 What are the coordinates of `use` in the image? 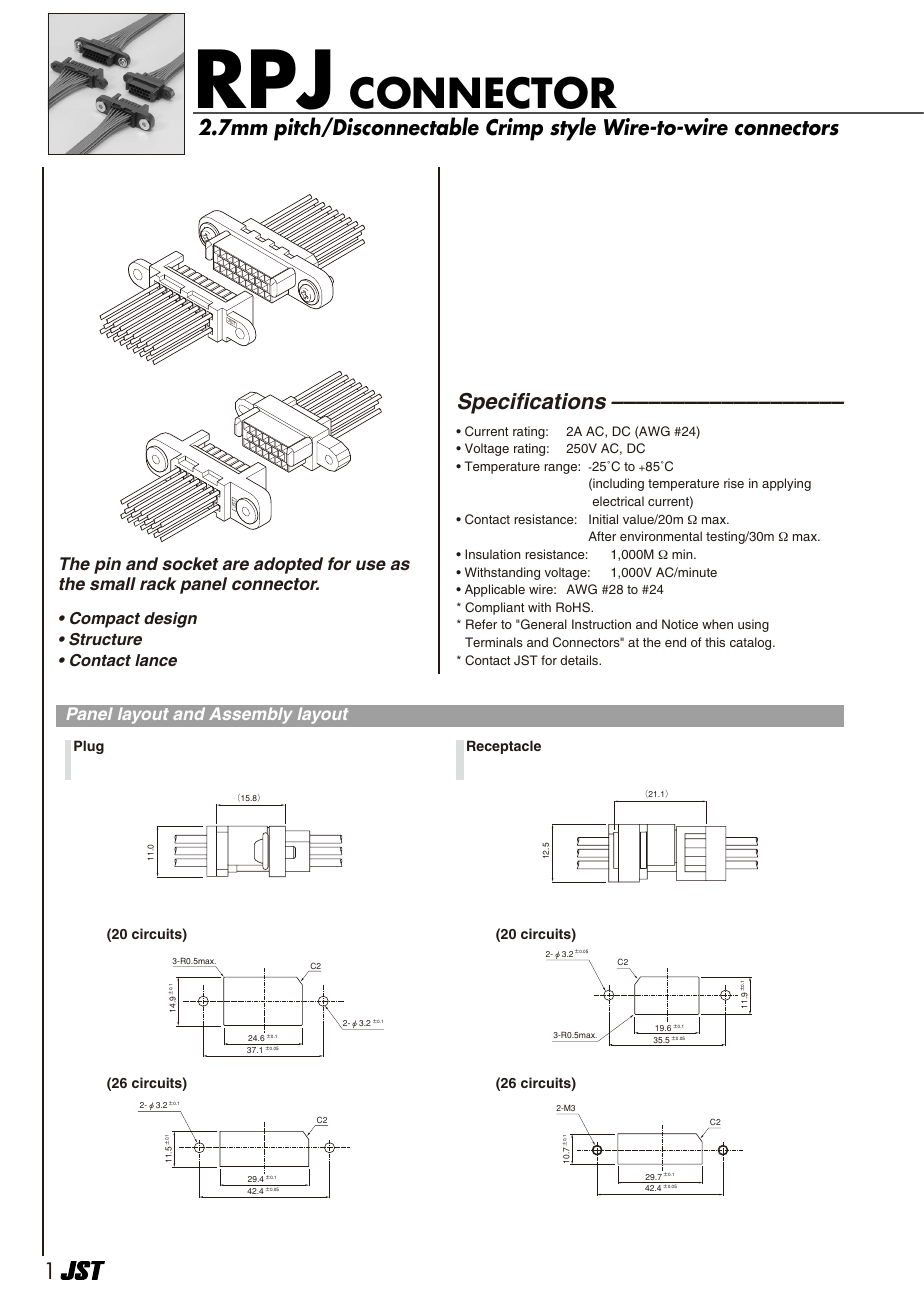 It's located at (371, 565).
